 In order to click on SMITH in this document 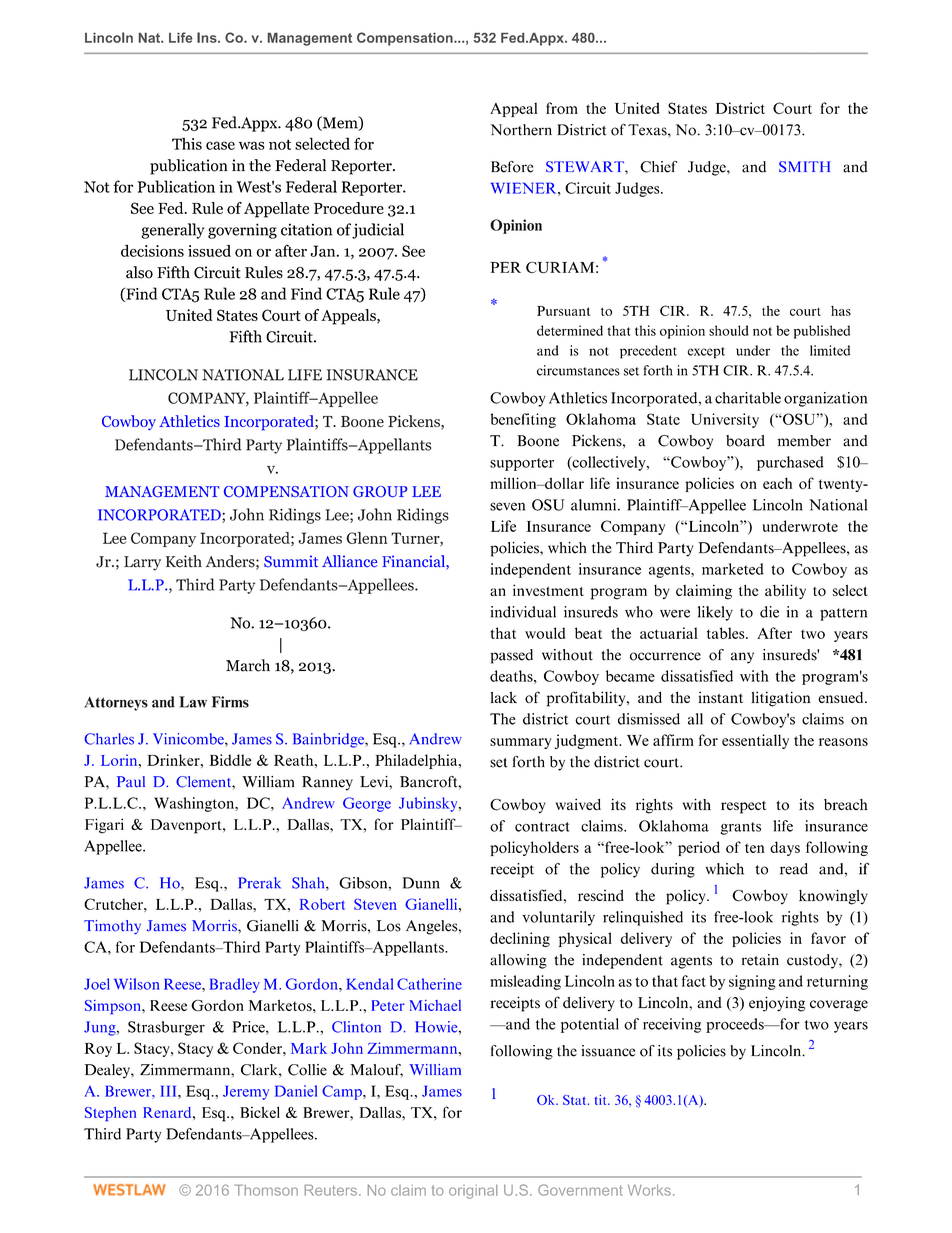, I will do `click(804, 167)`.
